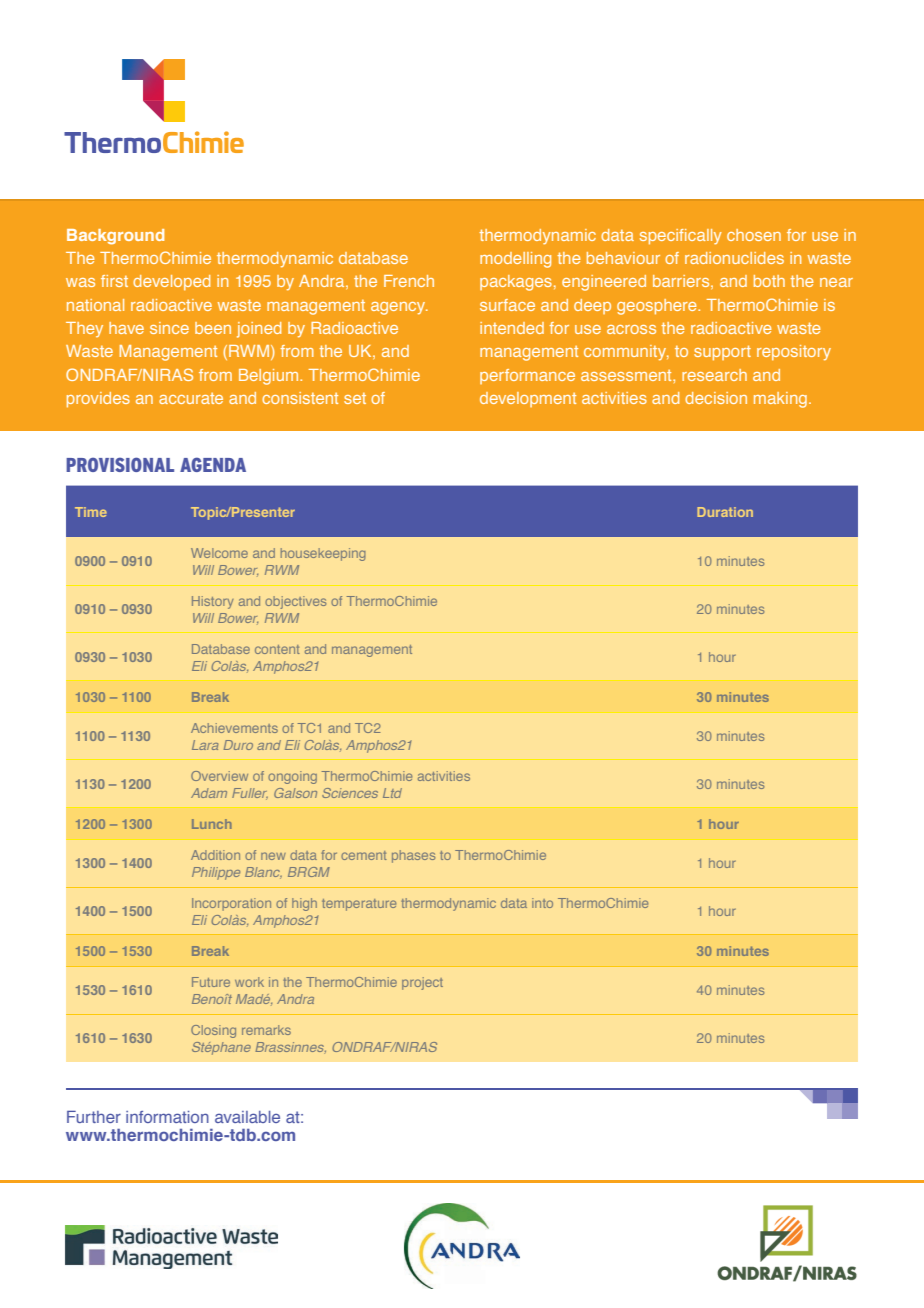 The width and height of the screenshot is (924, 1308). What do you see at coordinates (323, 554) in the screenshot?
I see `housekeeping` at bounding box center [323, 554].
